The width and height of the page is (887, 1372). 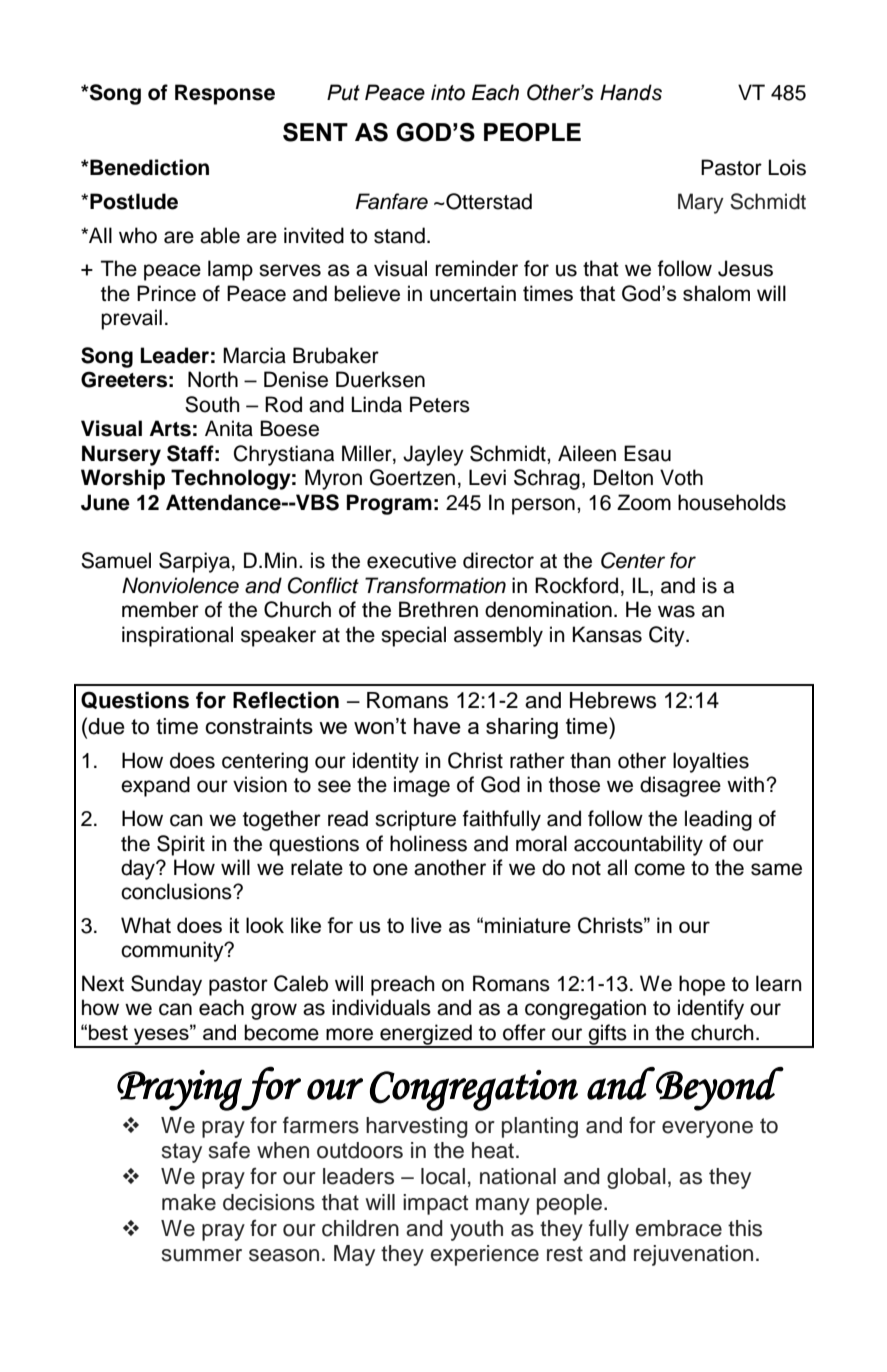 I want to click on special, so click(x=413, y=636).
